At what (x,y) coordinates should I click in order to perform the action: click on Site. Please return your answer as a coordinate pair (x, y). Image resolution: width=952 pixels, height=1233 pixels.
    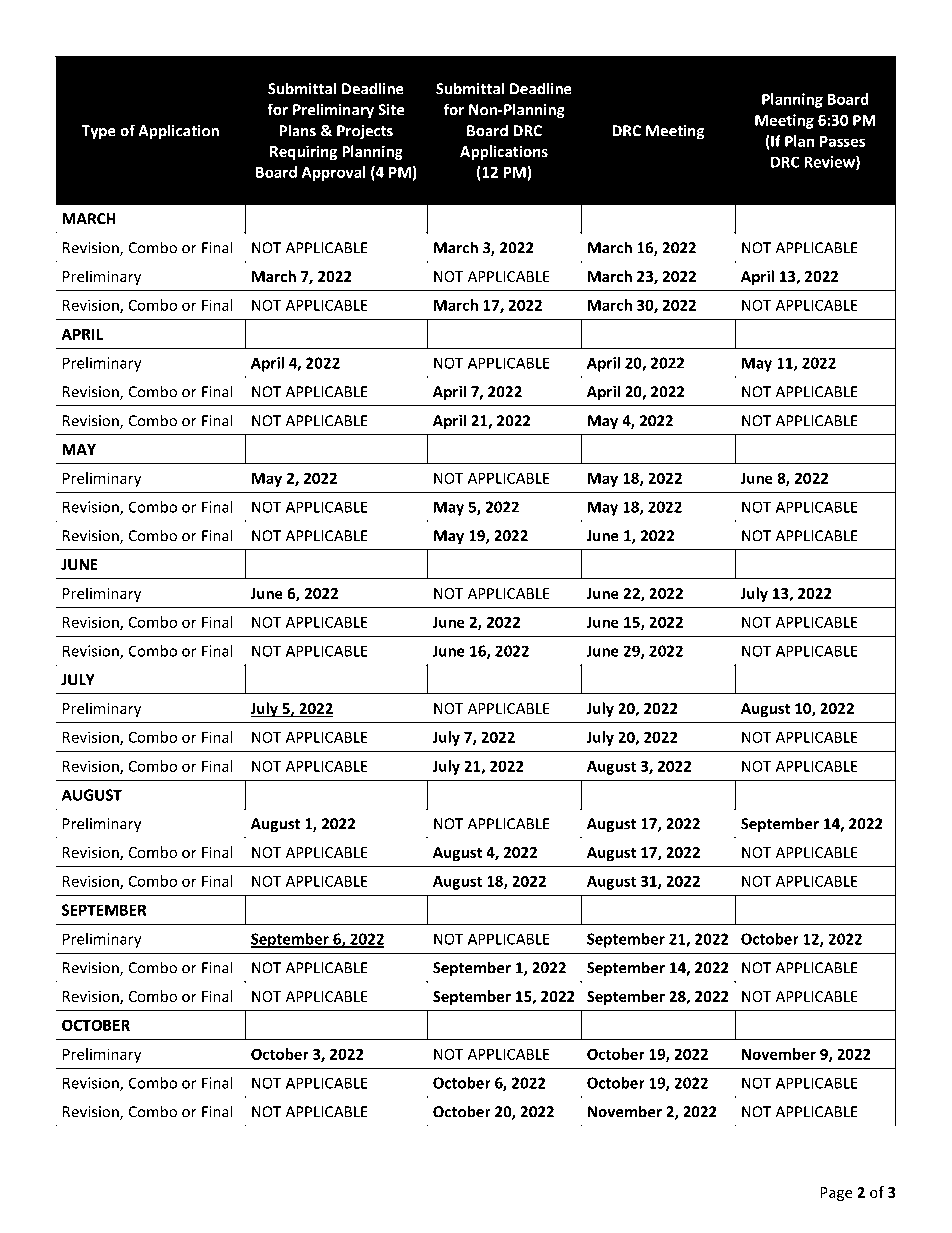
    Looking at the image, I should click on (391, 110).
